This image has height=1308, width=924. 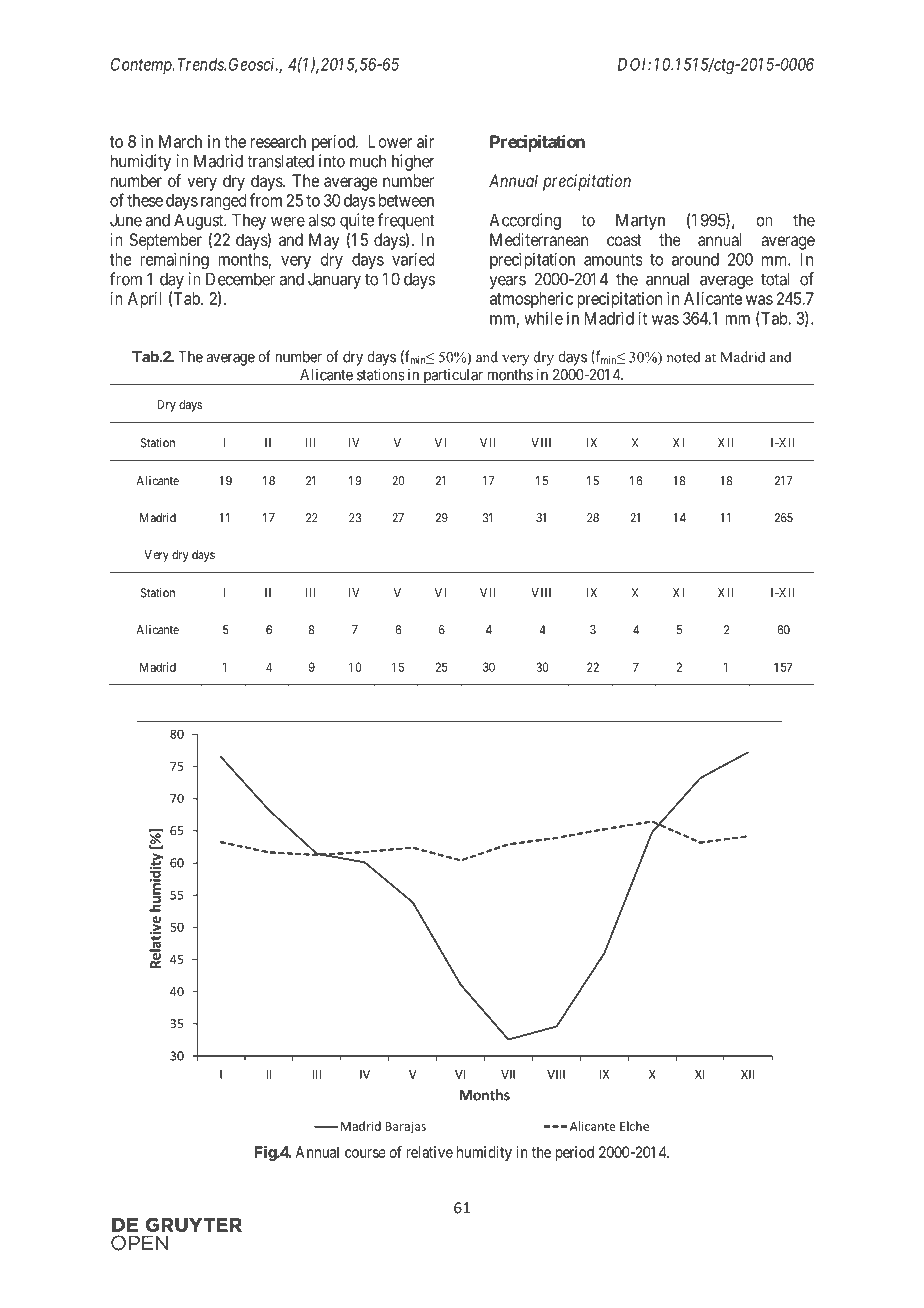 What do you see at coordinates (453, 376) in the image?
I see `particular` at bounding box center [453, 376].
